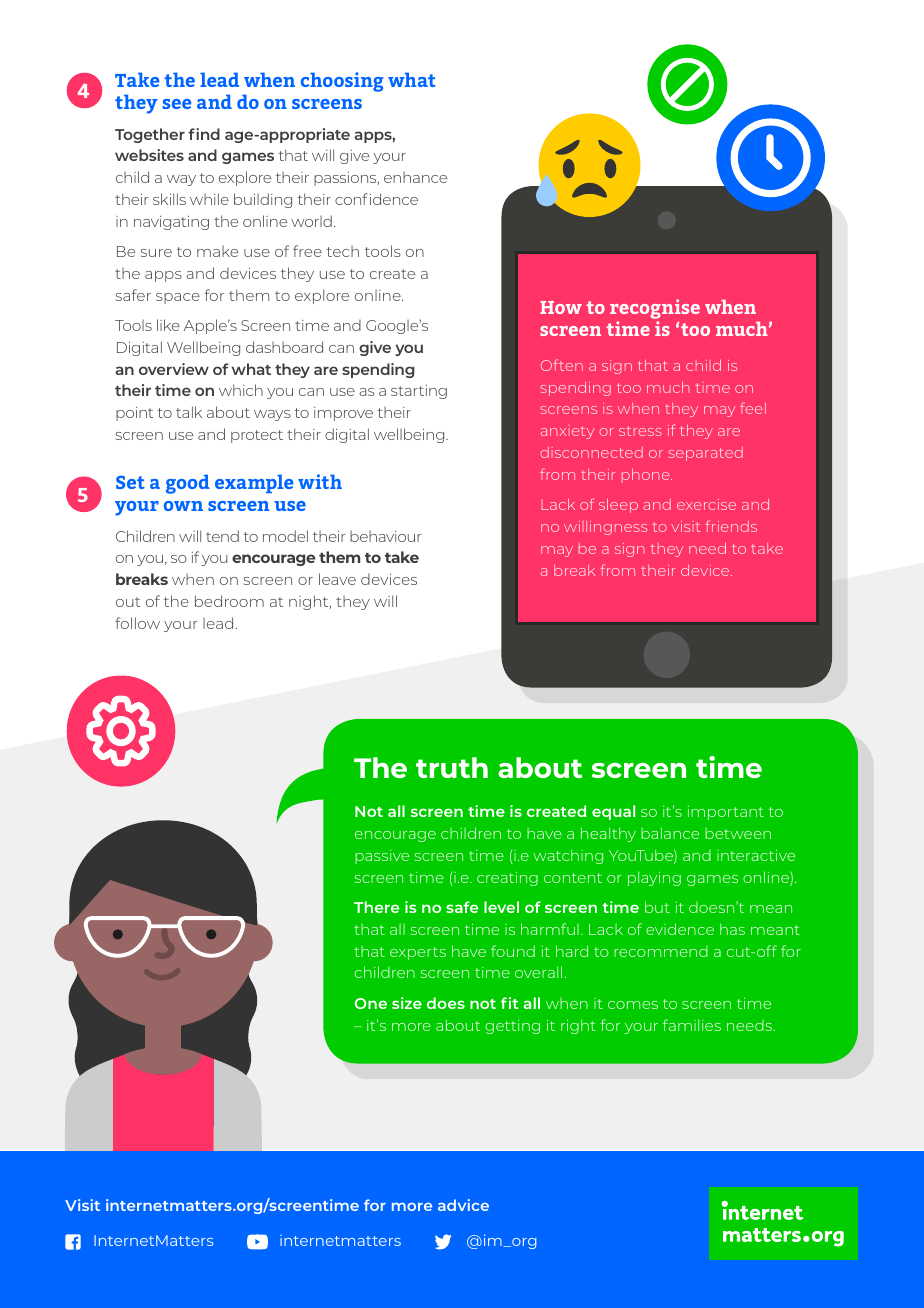 This image has height=1308, width=924. What do you see at coordinates (376, 907) in the image?
I see `There` at bounding box center [376, 907].
